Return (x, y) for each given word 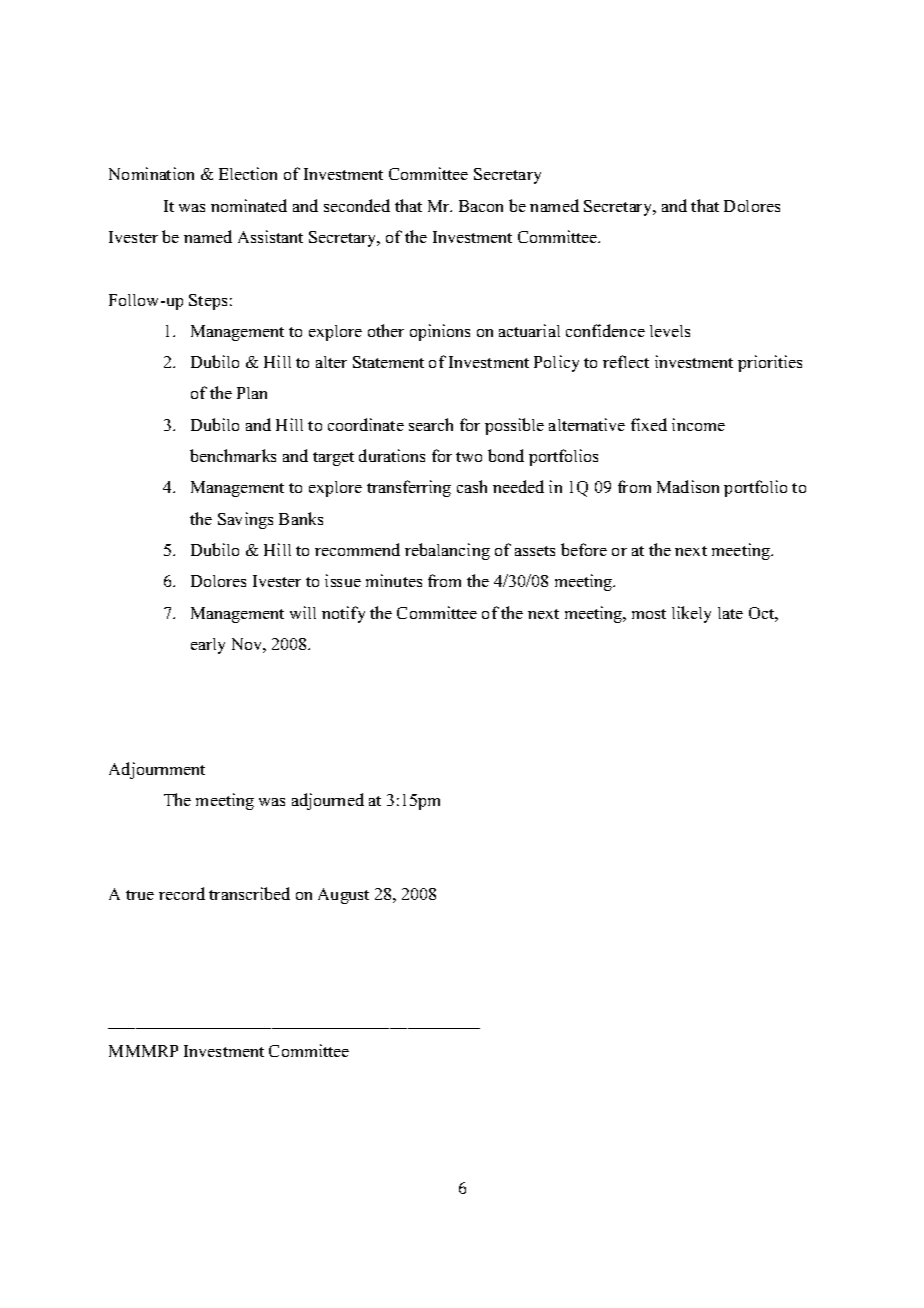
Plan (252, 393)
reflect (626, 361)
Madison (688, 486)
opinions (440, 332)
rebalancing (447, 551)
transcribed (249, 893)
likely (691, 614)
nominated (249, 205)
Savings (245, 520)
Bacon (481, 206)
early (208, 646)
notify (343, 614)
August (343, 896)
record (182, 893)
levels (670, 331)
